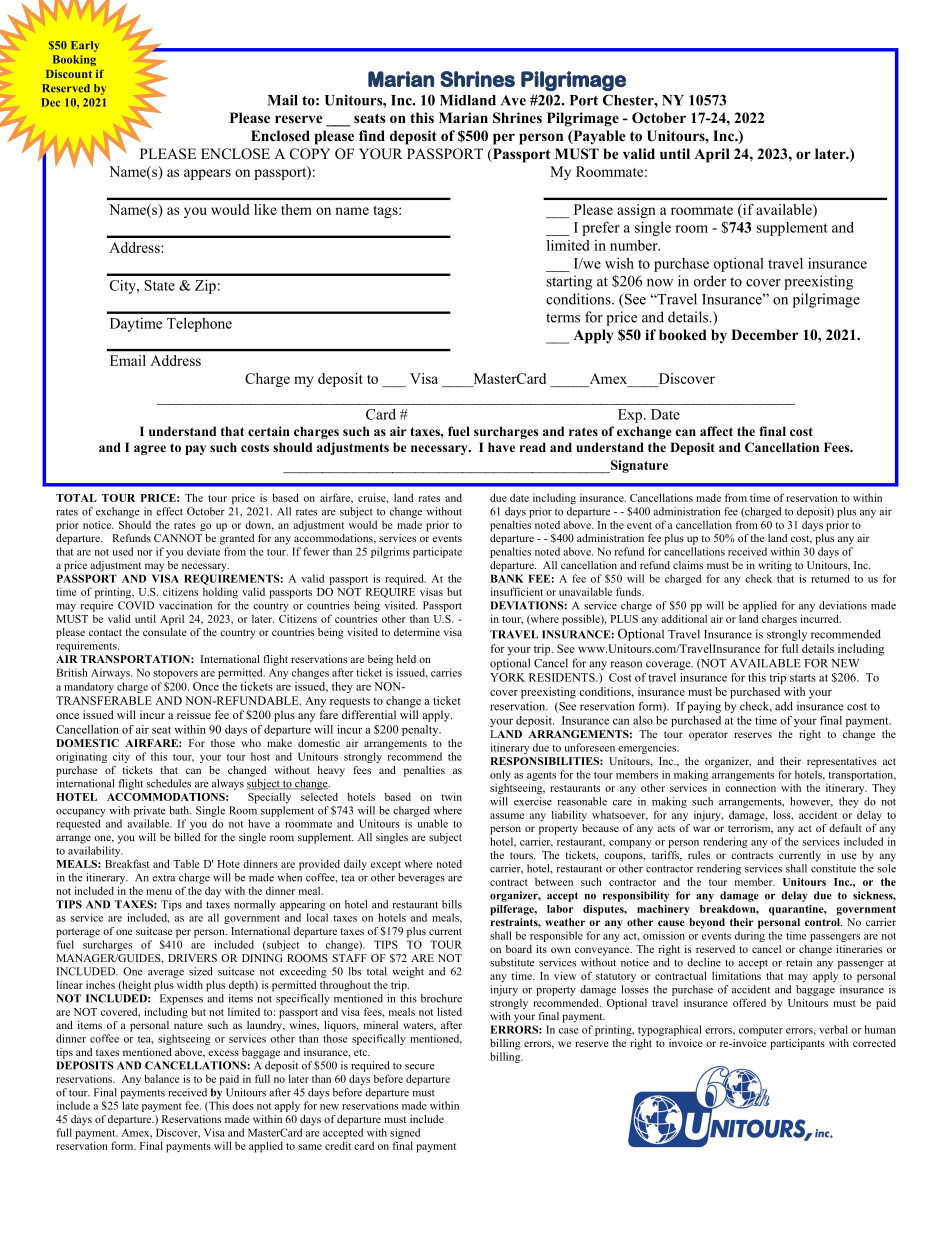 Image resolution: width=952 pixels, height=1233 pixels. Describe the element at coordinates (601, 228) in the document. I see `prefer` at that location.
